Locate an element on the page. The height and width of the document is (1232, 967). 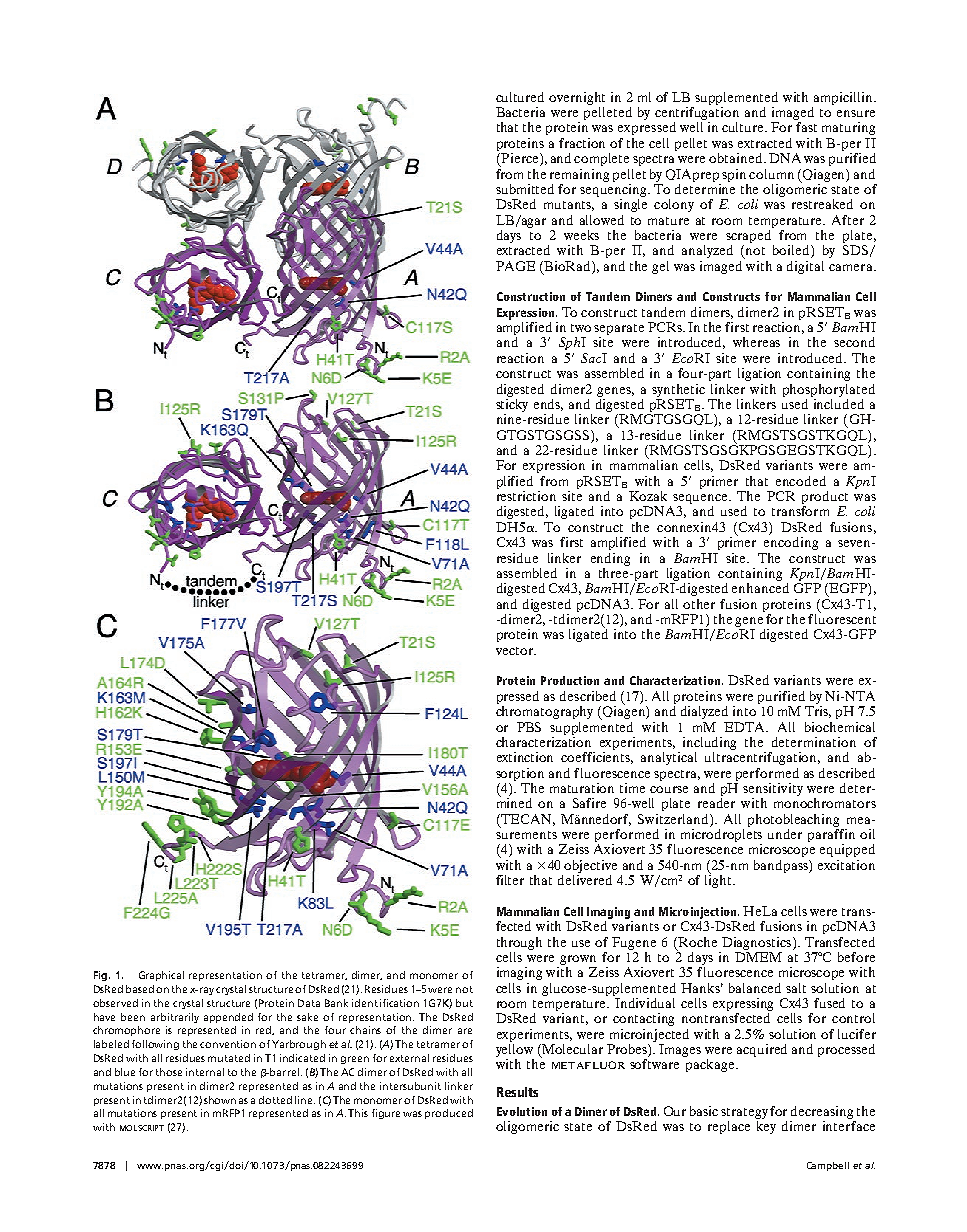
produced is located at coordinates (449, 1114).
